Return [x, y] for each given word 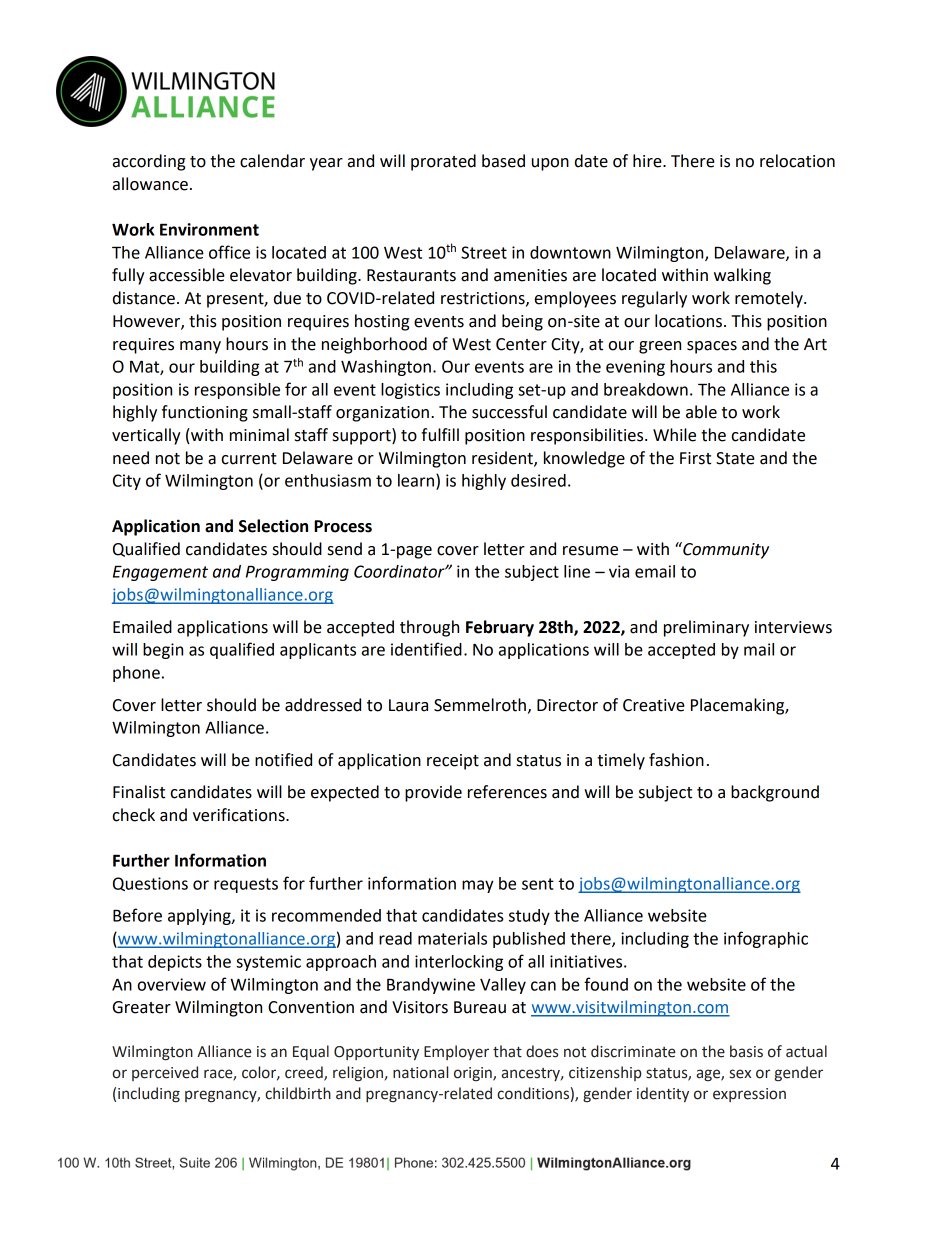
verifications [240, 815]
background [775, 793]
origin [474, 1074]
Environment [209, 229]
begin [163, 651]
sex [740, 1074]
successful [509, 412]
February [500, 628]
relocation [797, 161]
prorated [443, 162]
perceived [165, 1073]
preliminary [706, 628]
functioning [205, 413]
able [701, 412]
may [478, 886]
